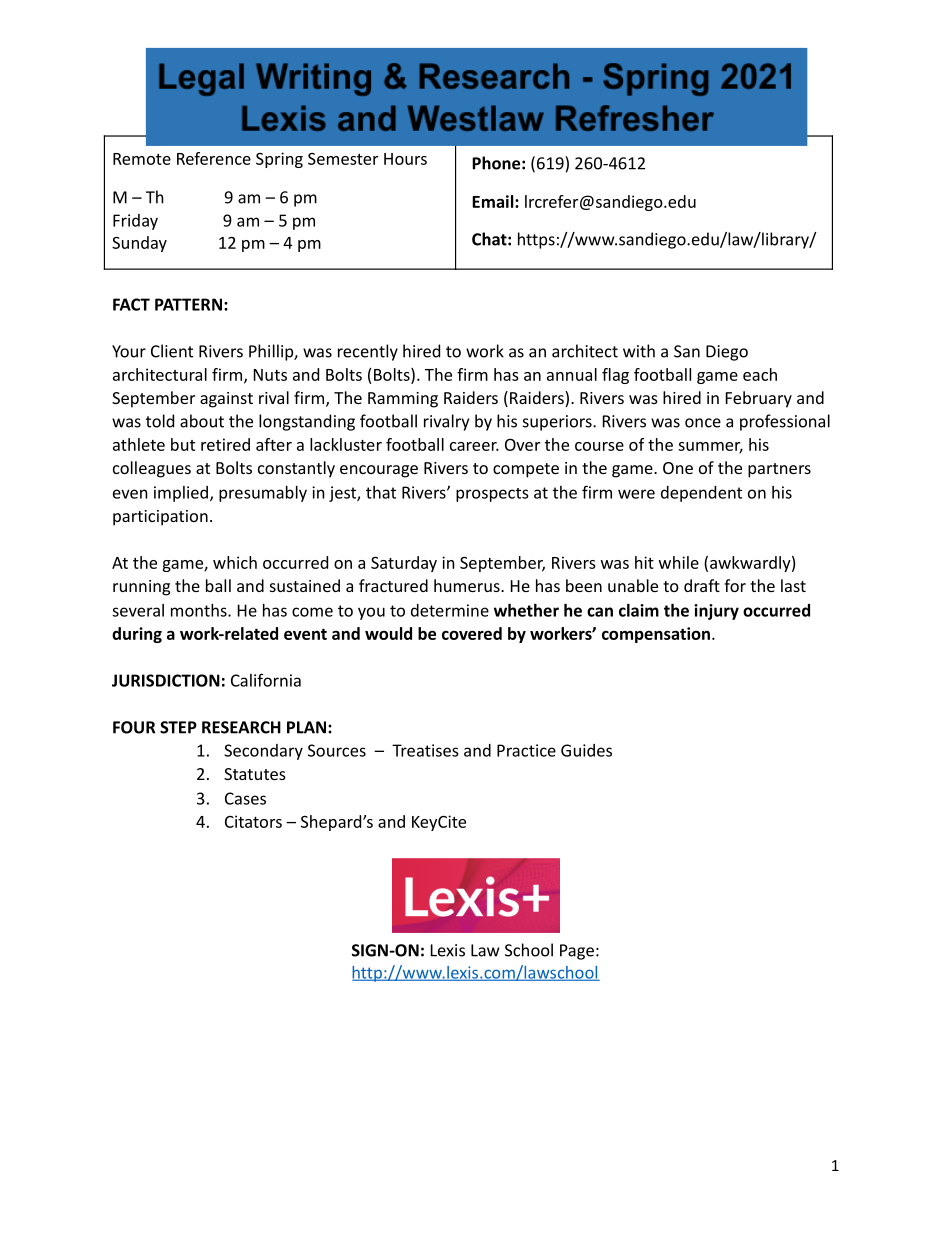  Describe the element at coordinates (235, 562) in the screenshot. I see `which` at that location.
